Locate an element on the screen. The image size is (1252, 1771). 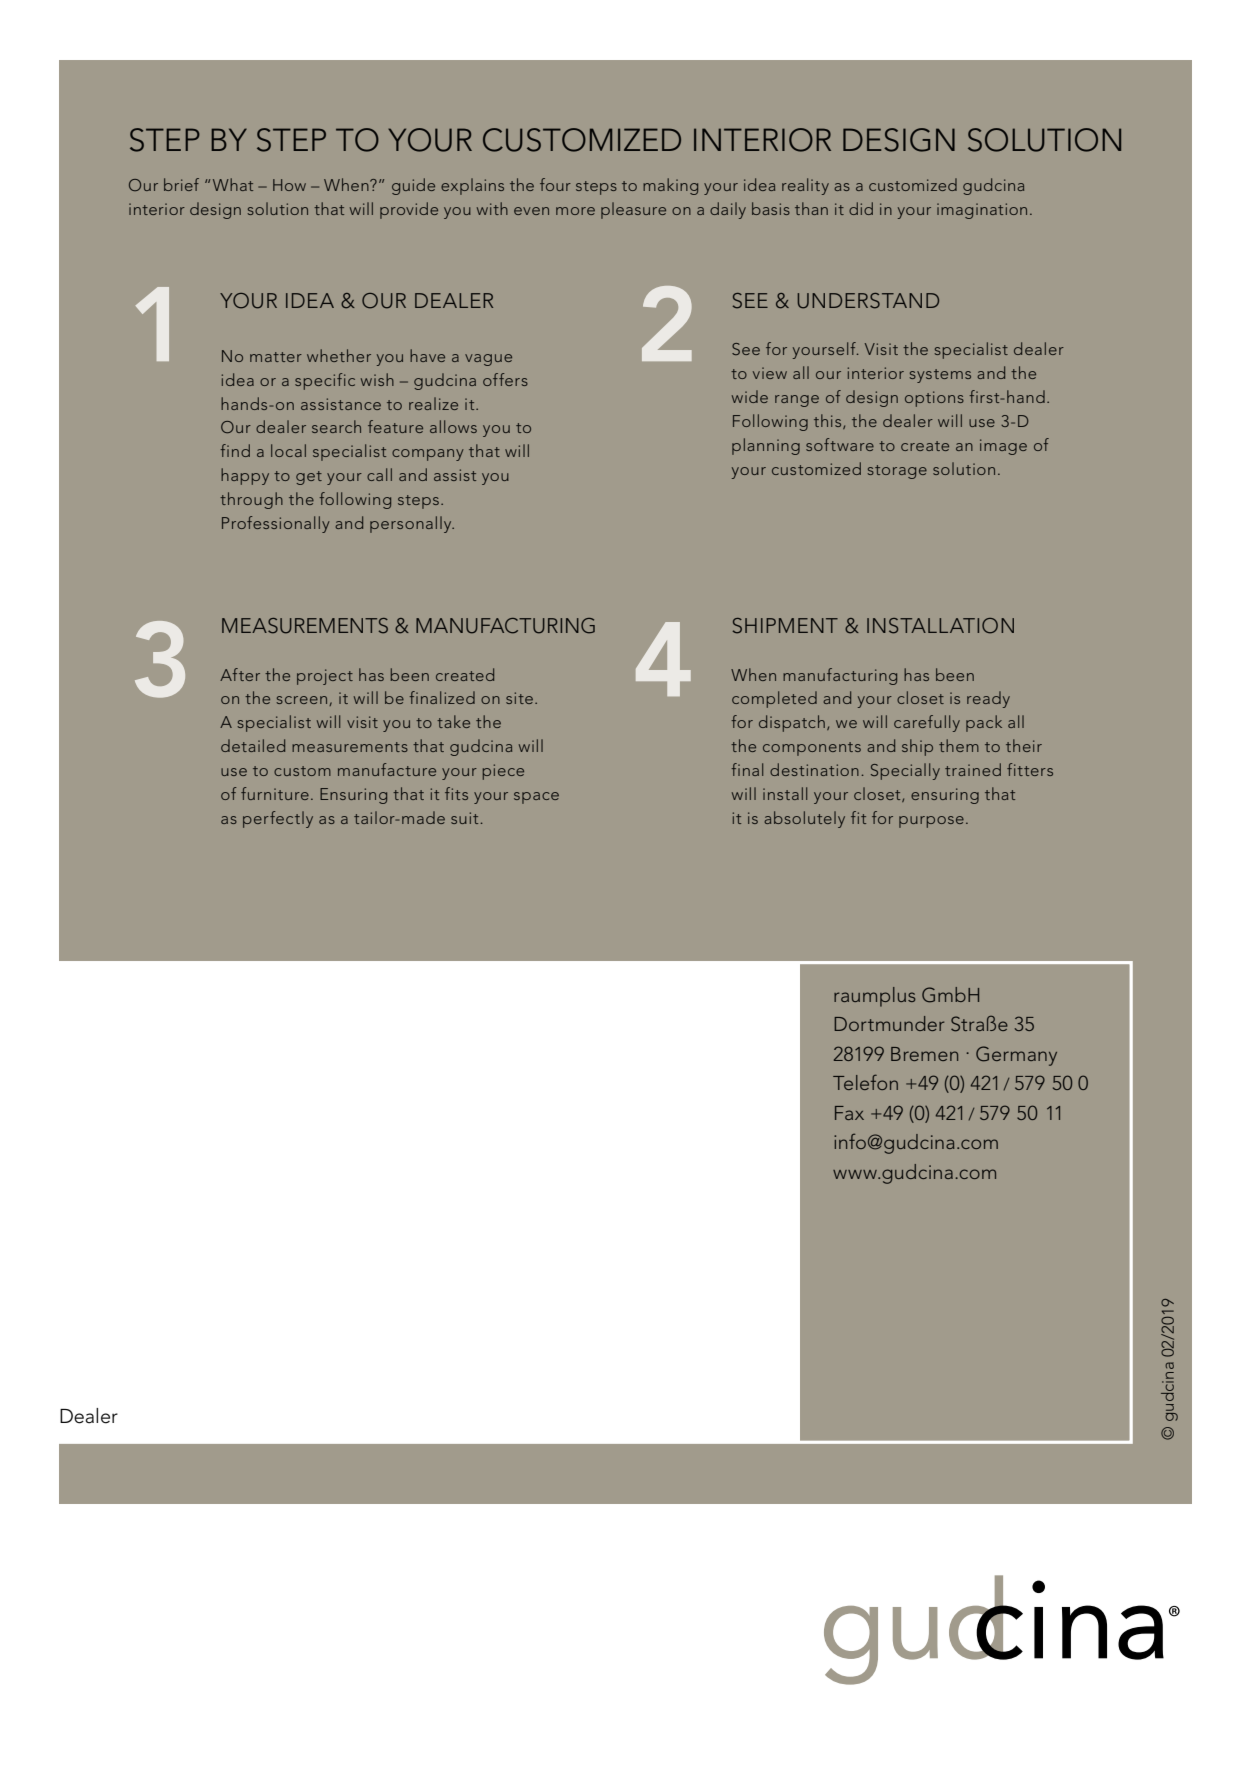
imagination is located at coordinates (982, 211).
